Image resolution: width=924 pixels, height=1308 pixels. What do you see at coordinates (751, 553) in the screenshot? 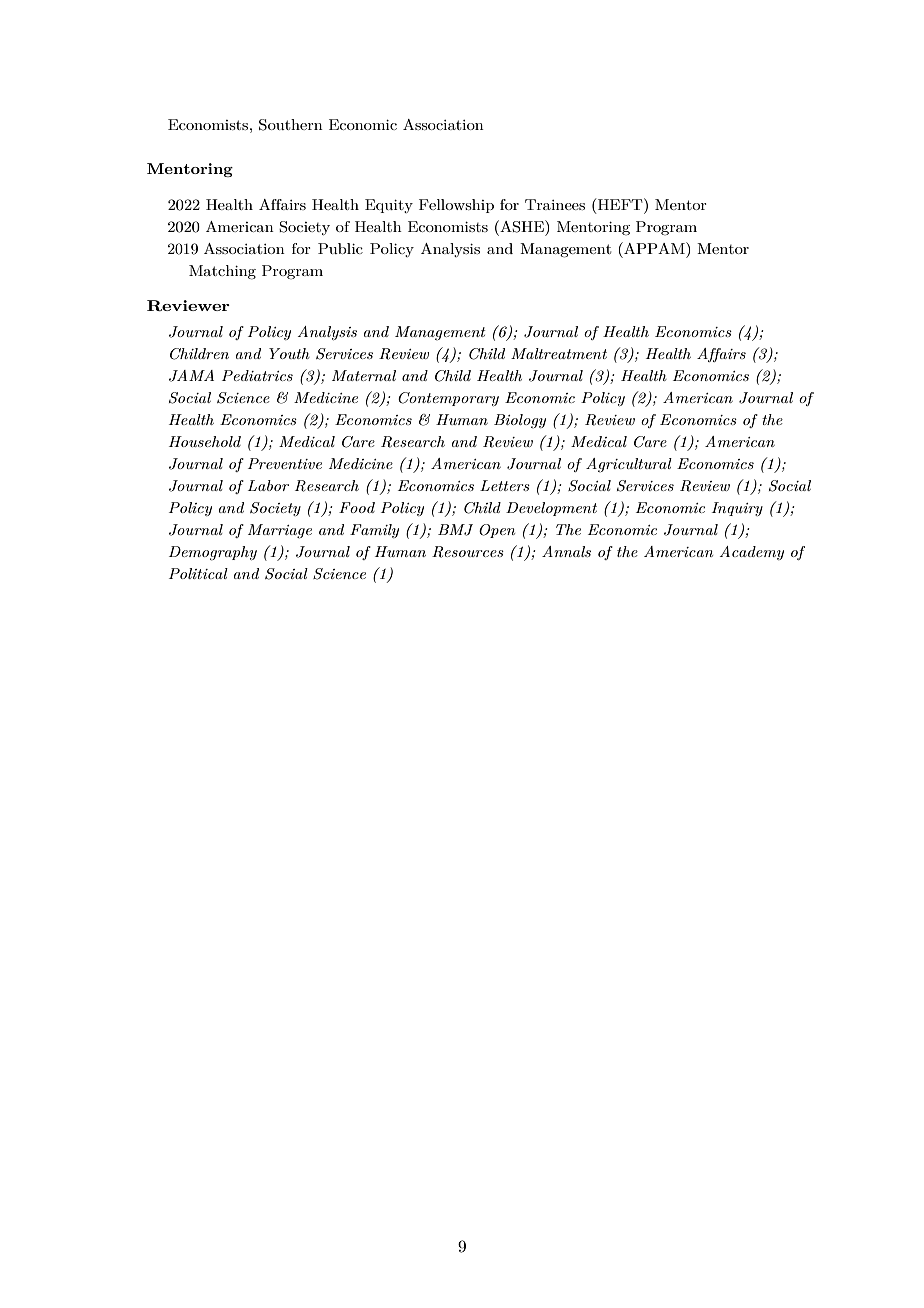
I see `Academy` at bounding box center [751, 553].
